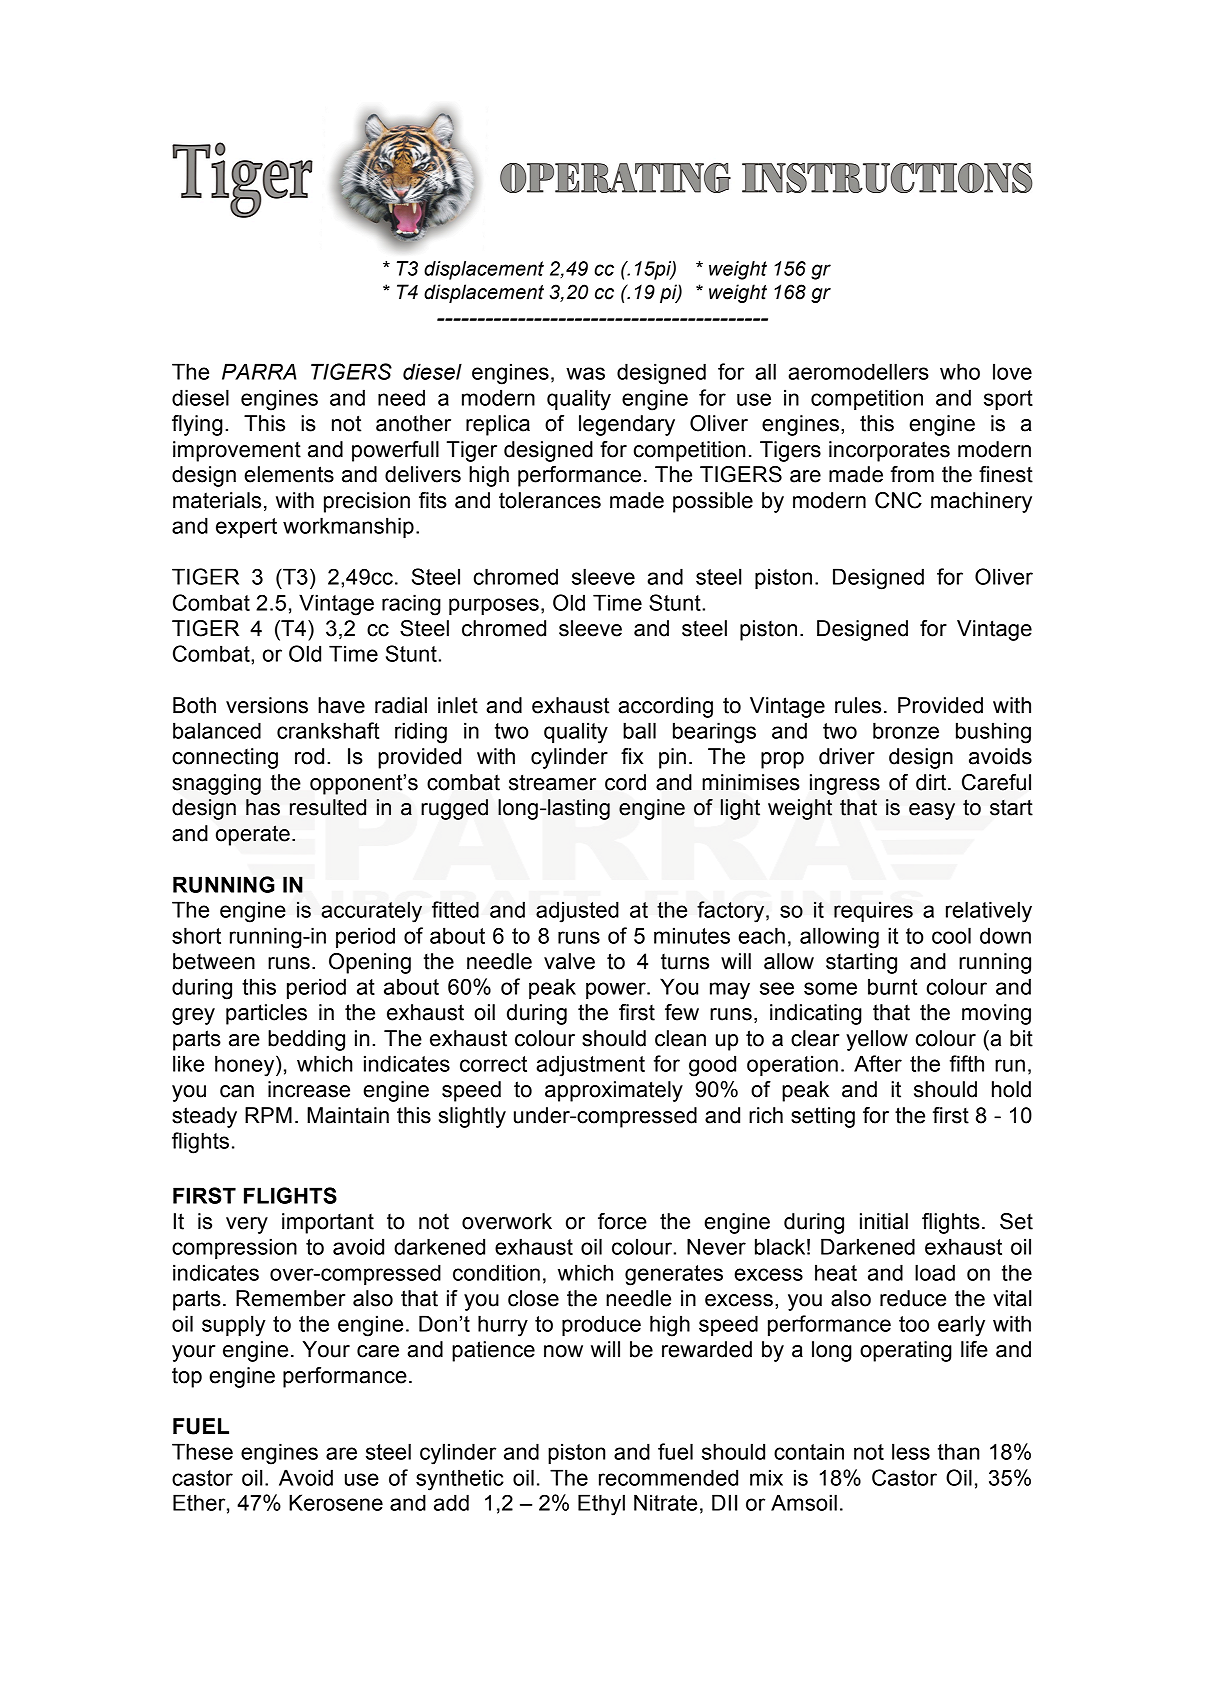 The image size is (1206, 1705). What do you see at coordinates (577, 912) in the screenshot?
I see `adjusted` at bounding box center [577, 912].
